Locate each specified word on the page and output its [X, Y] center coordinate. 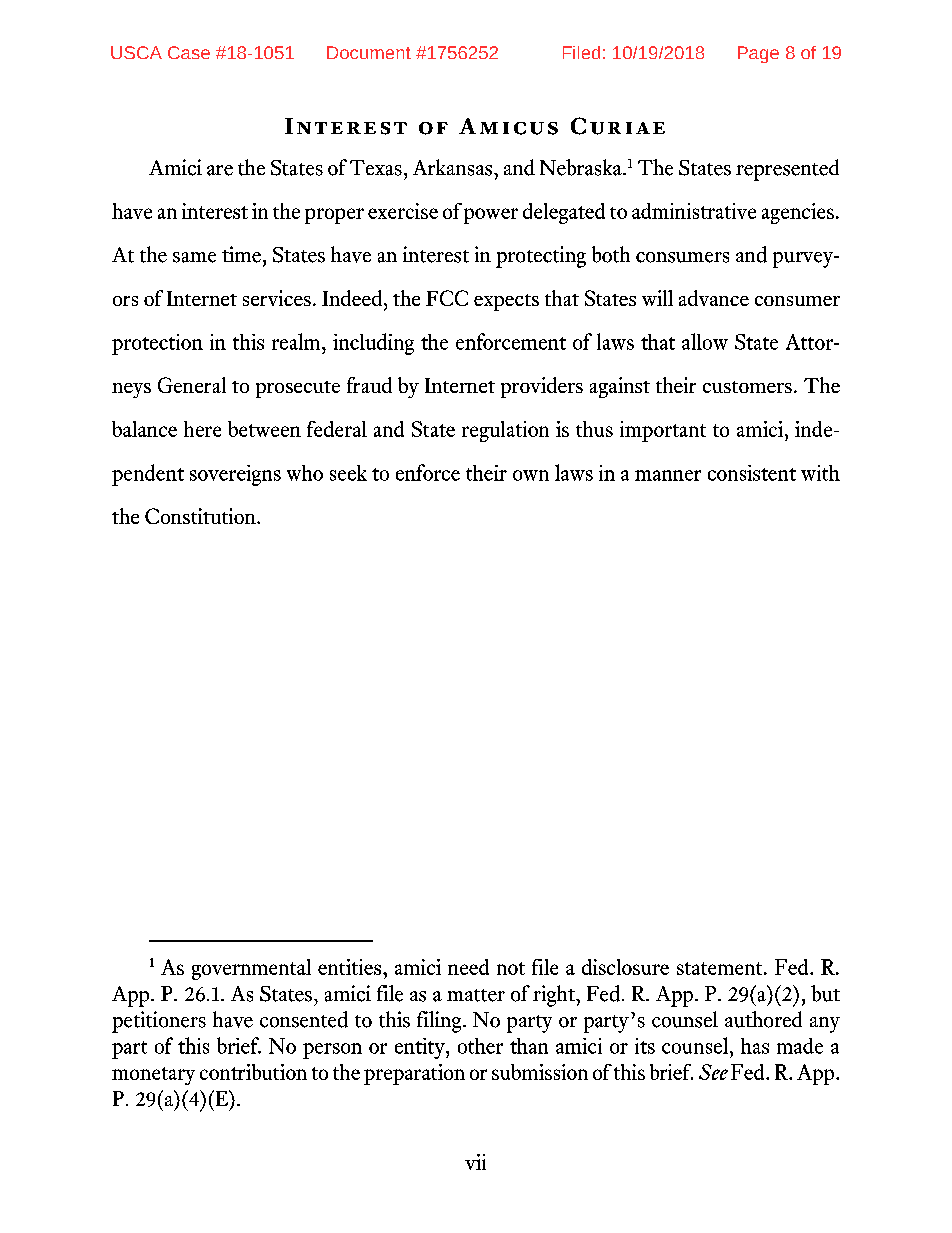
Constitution [201, 516]
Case [189, 52]
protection [157, 344]
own [531, 475]
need [468, 967]
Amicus [508, 126]
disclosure [625, 967]
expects [506, 302]
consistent [752, 473]
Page [758, 54]
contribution [253, 1072]
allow [705, 341]
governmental [251, 969]
